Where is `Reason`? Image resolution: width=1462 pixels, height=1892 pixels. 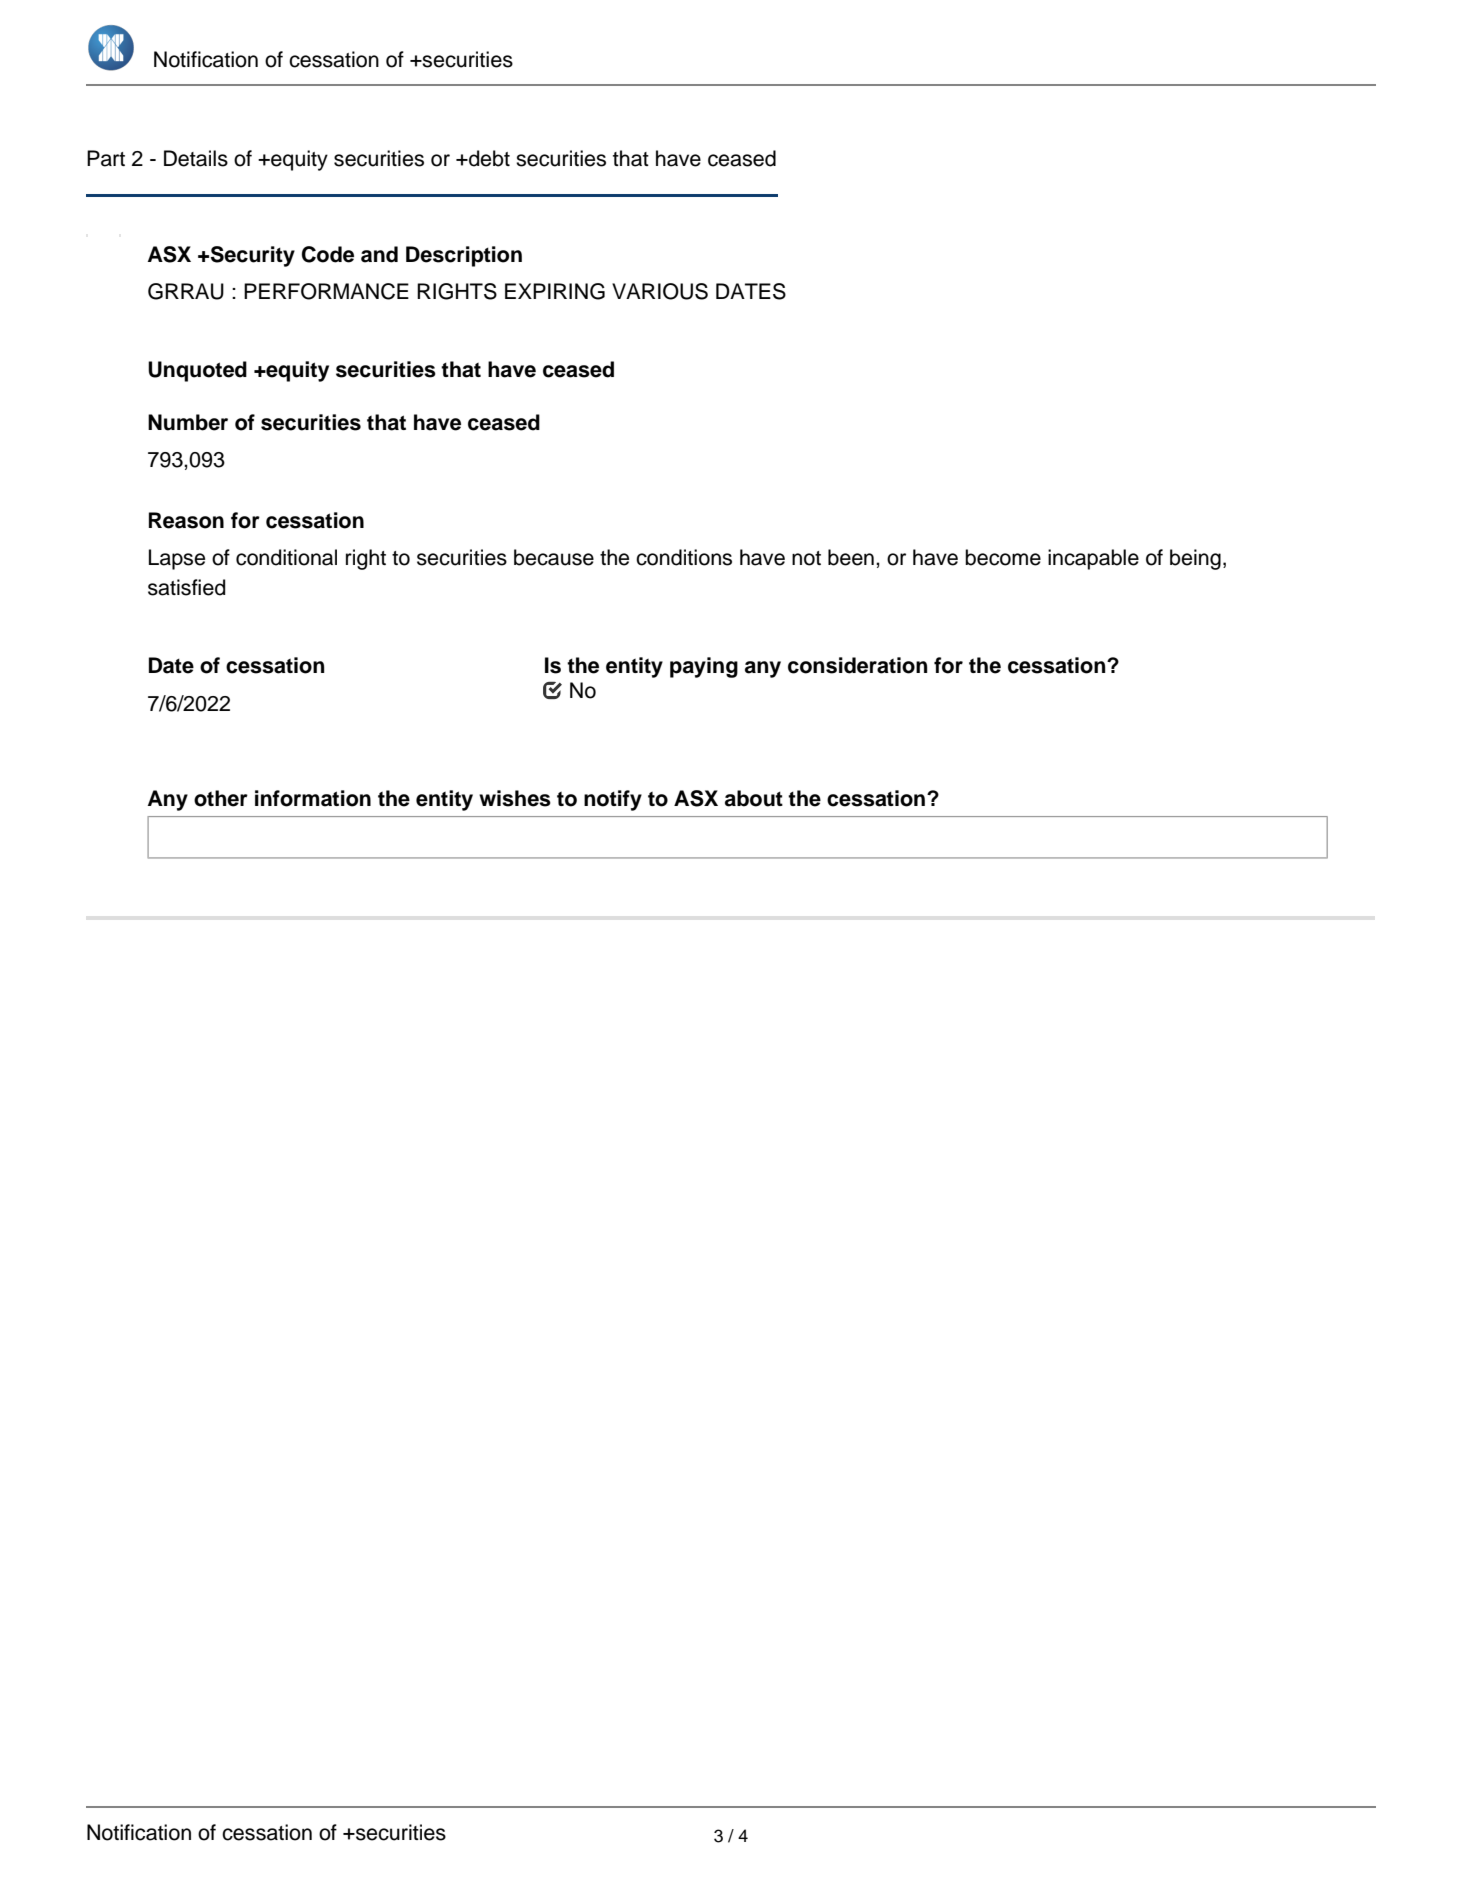
Reason is located at coordinates (186, 520).
